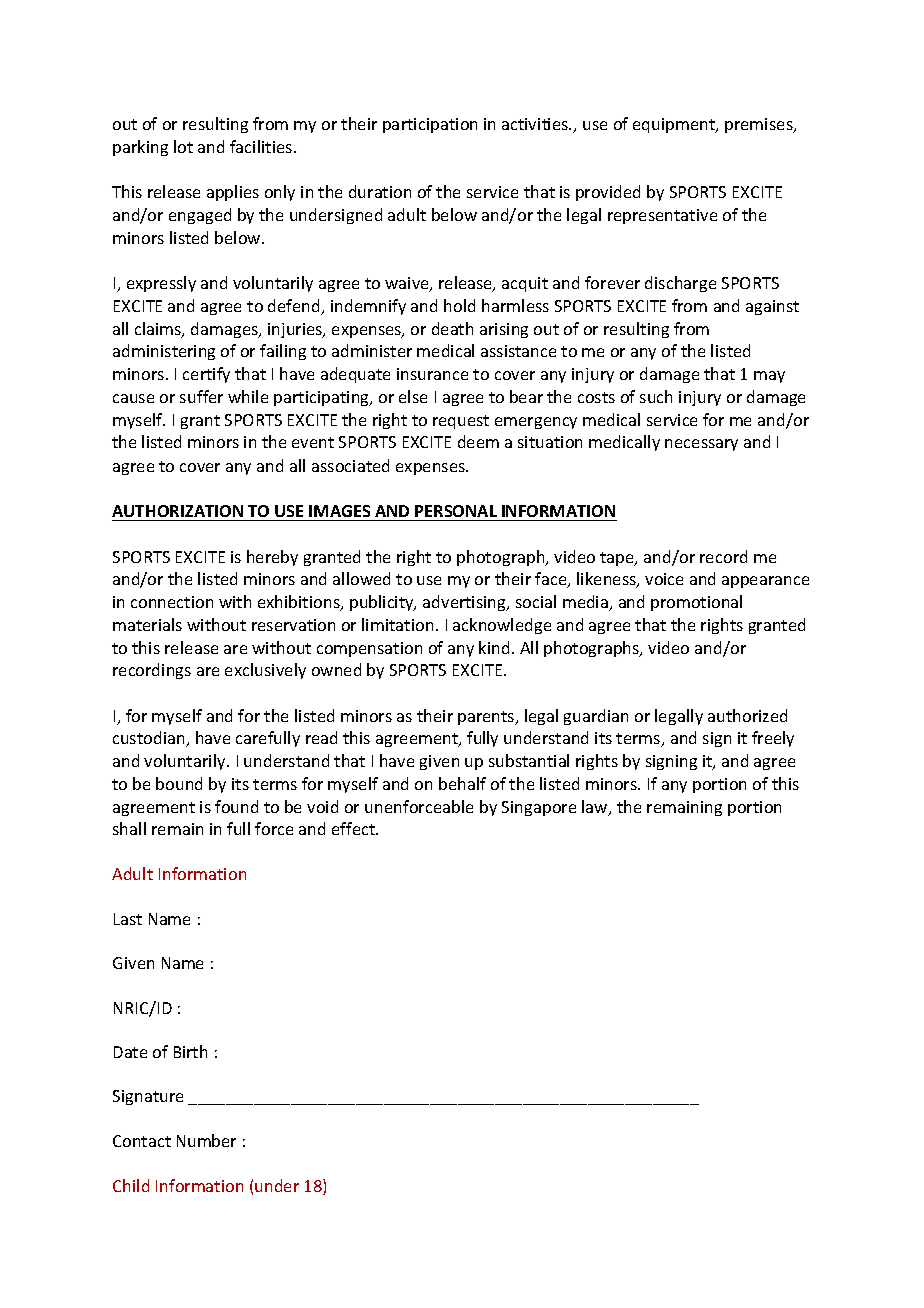 The width and height of the page is (924, 1308). I want to click on behalf, so click(462, 783).
